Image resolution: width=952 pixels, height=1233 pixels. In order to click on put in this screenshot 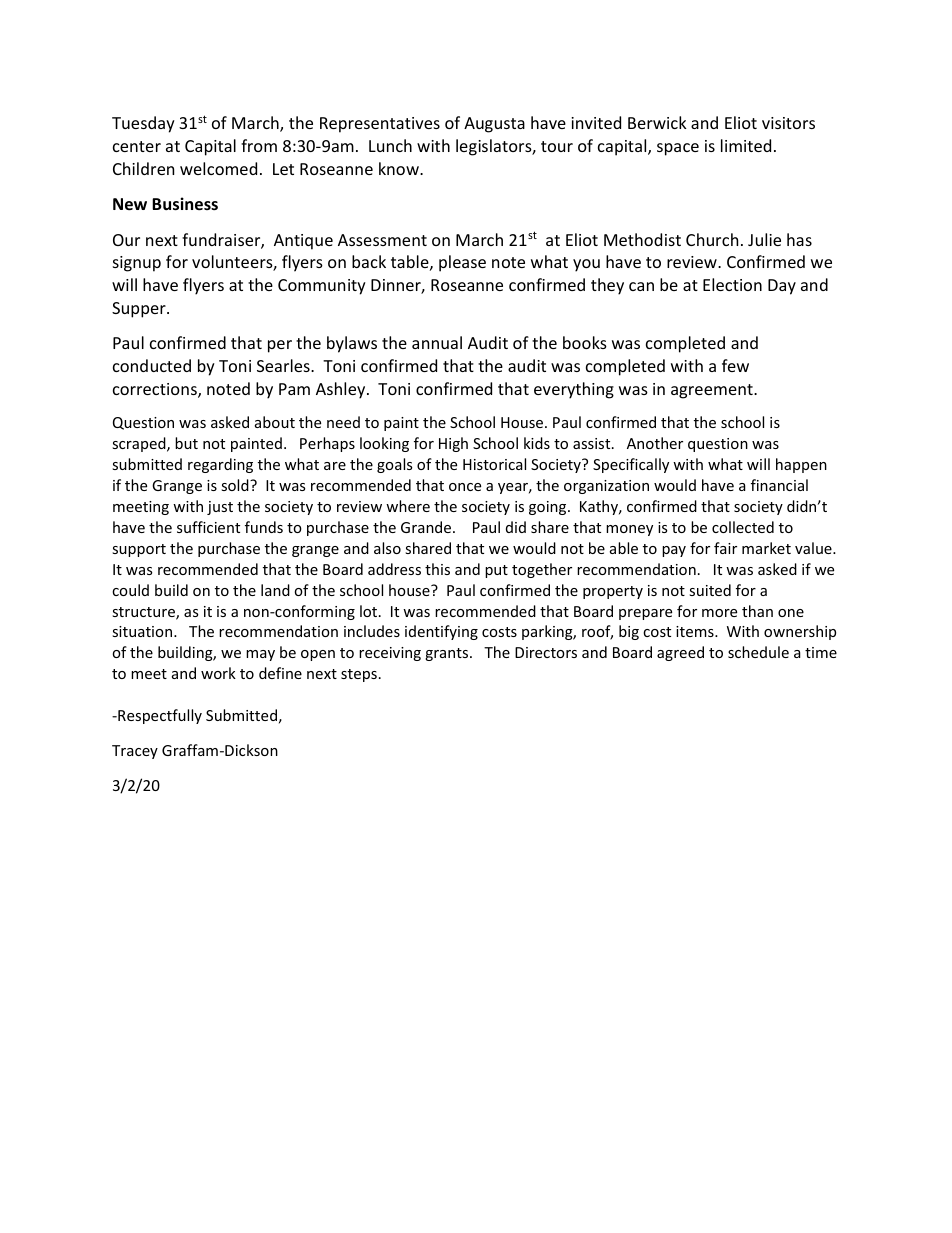, I will do `click(496, 571)`.
